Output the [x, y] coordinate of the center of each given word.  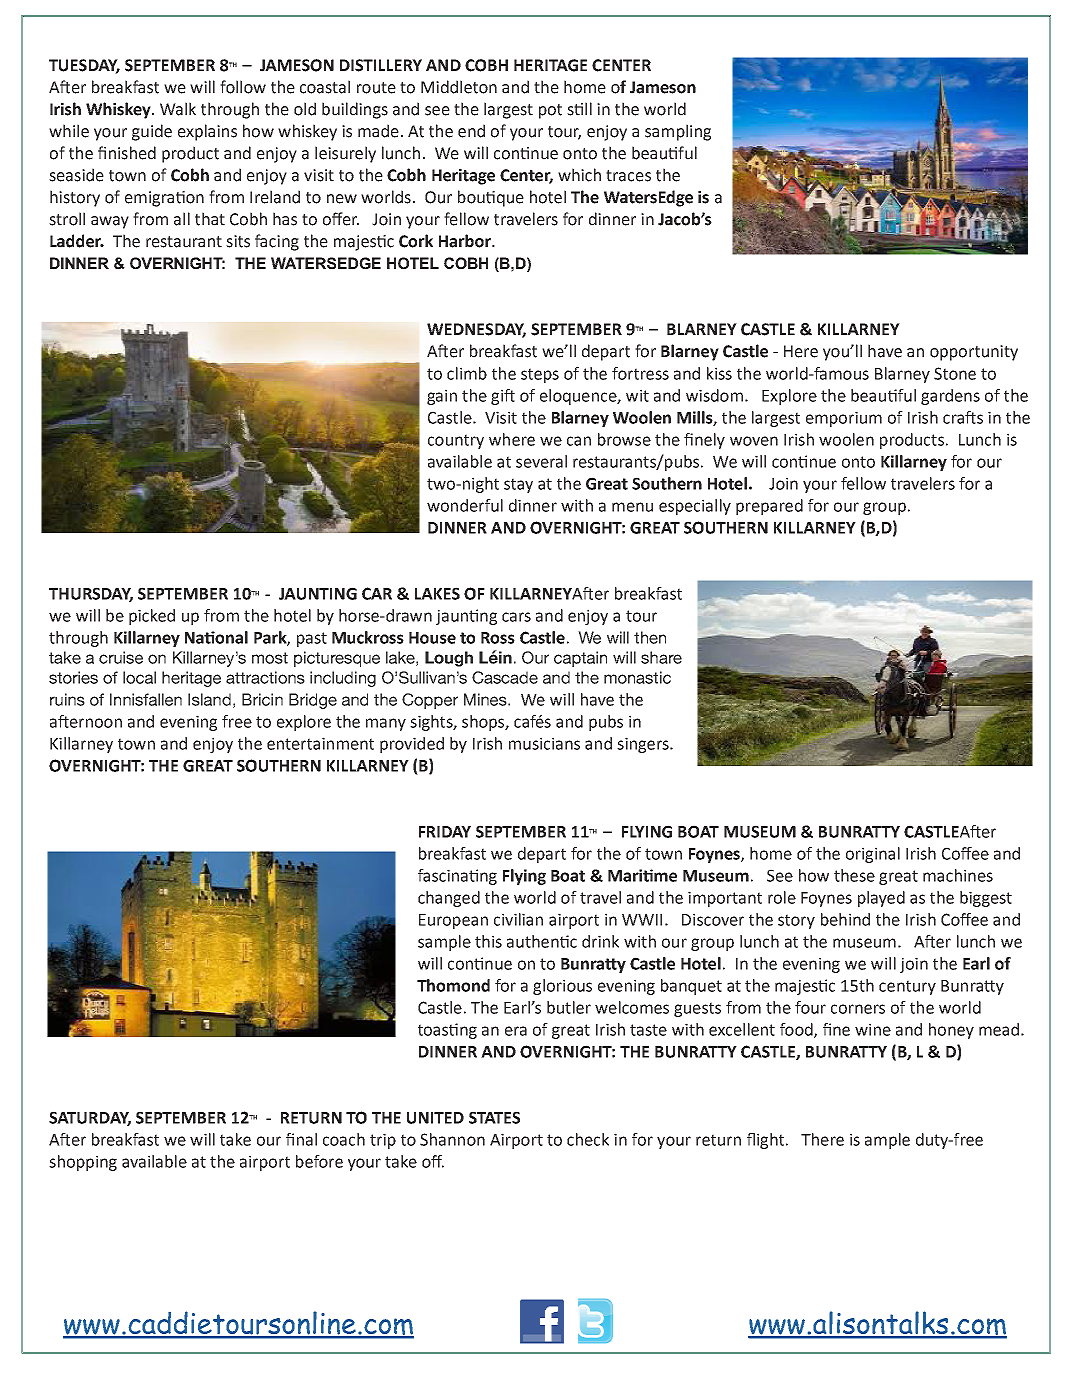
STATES [494, 1117]
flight [765, 1141]
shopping [83, 1163]
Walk [178, 109]
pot [550, 111]
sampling [678, 132]
